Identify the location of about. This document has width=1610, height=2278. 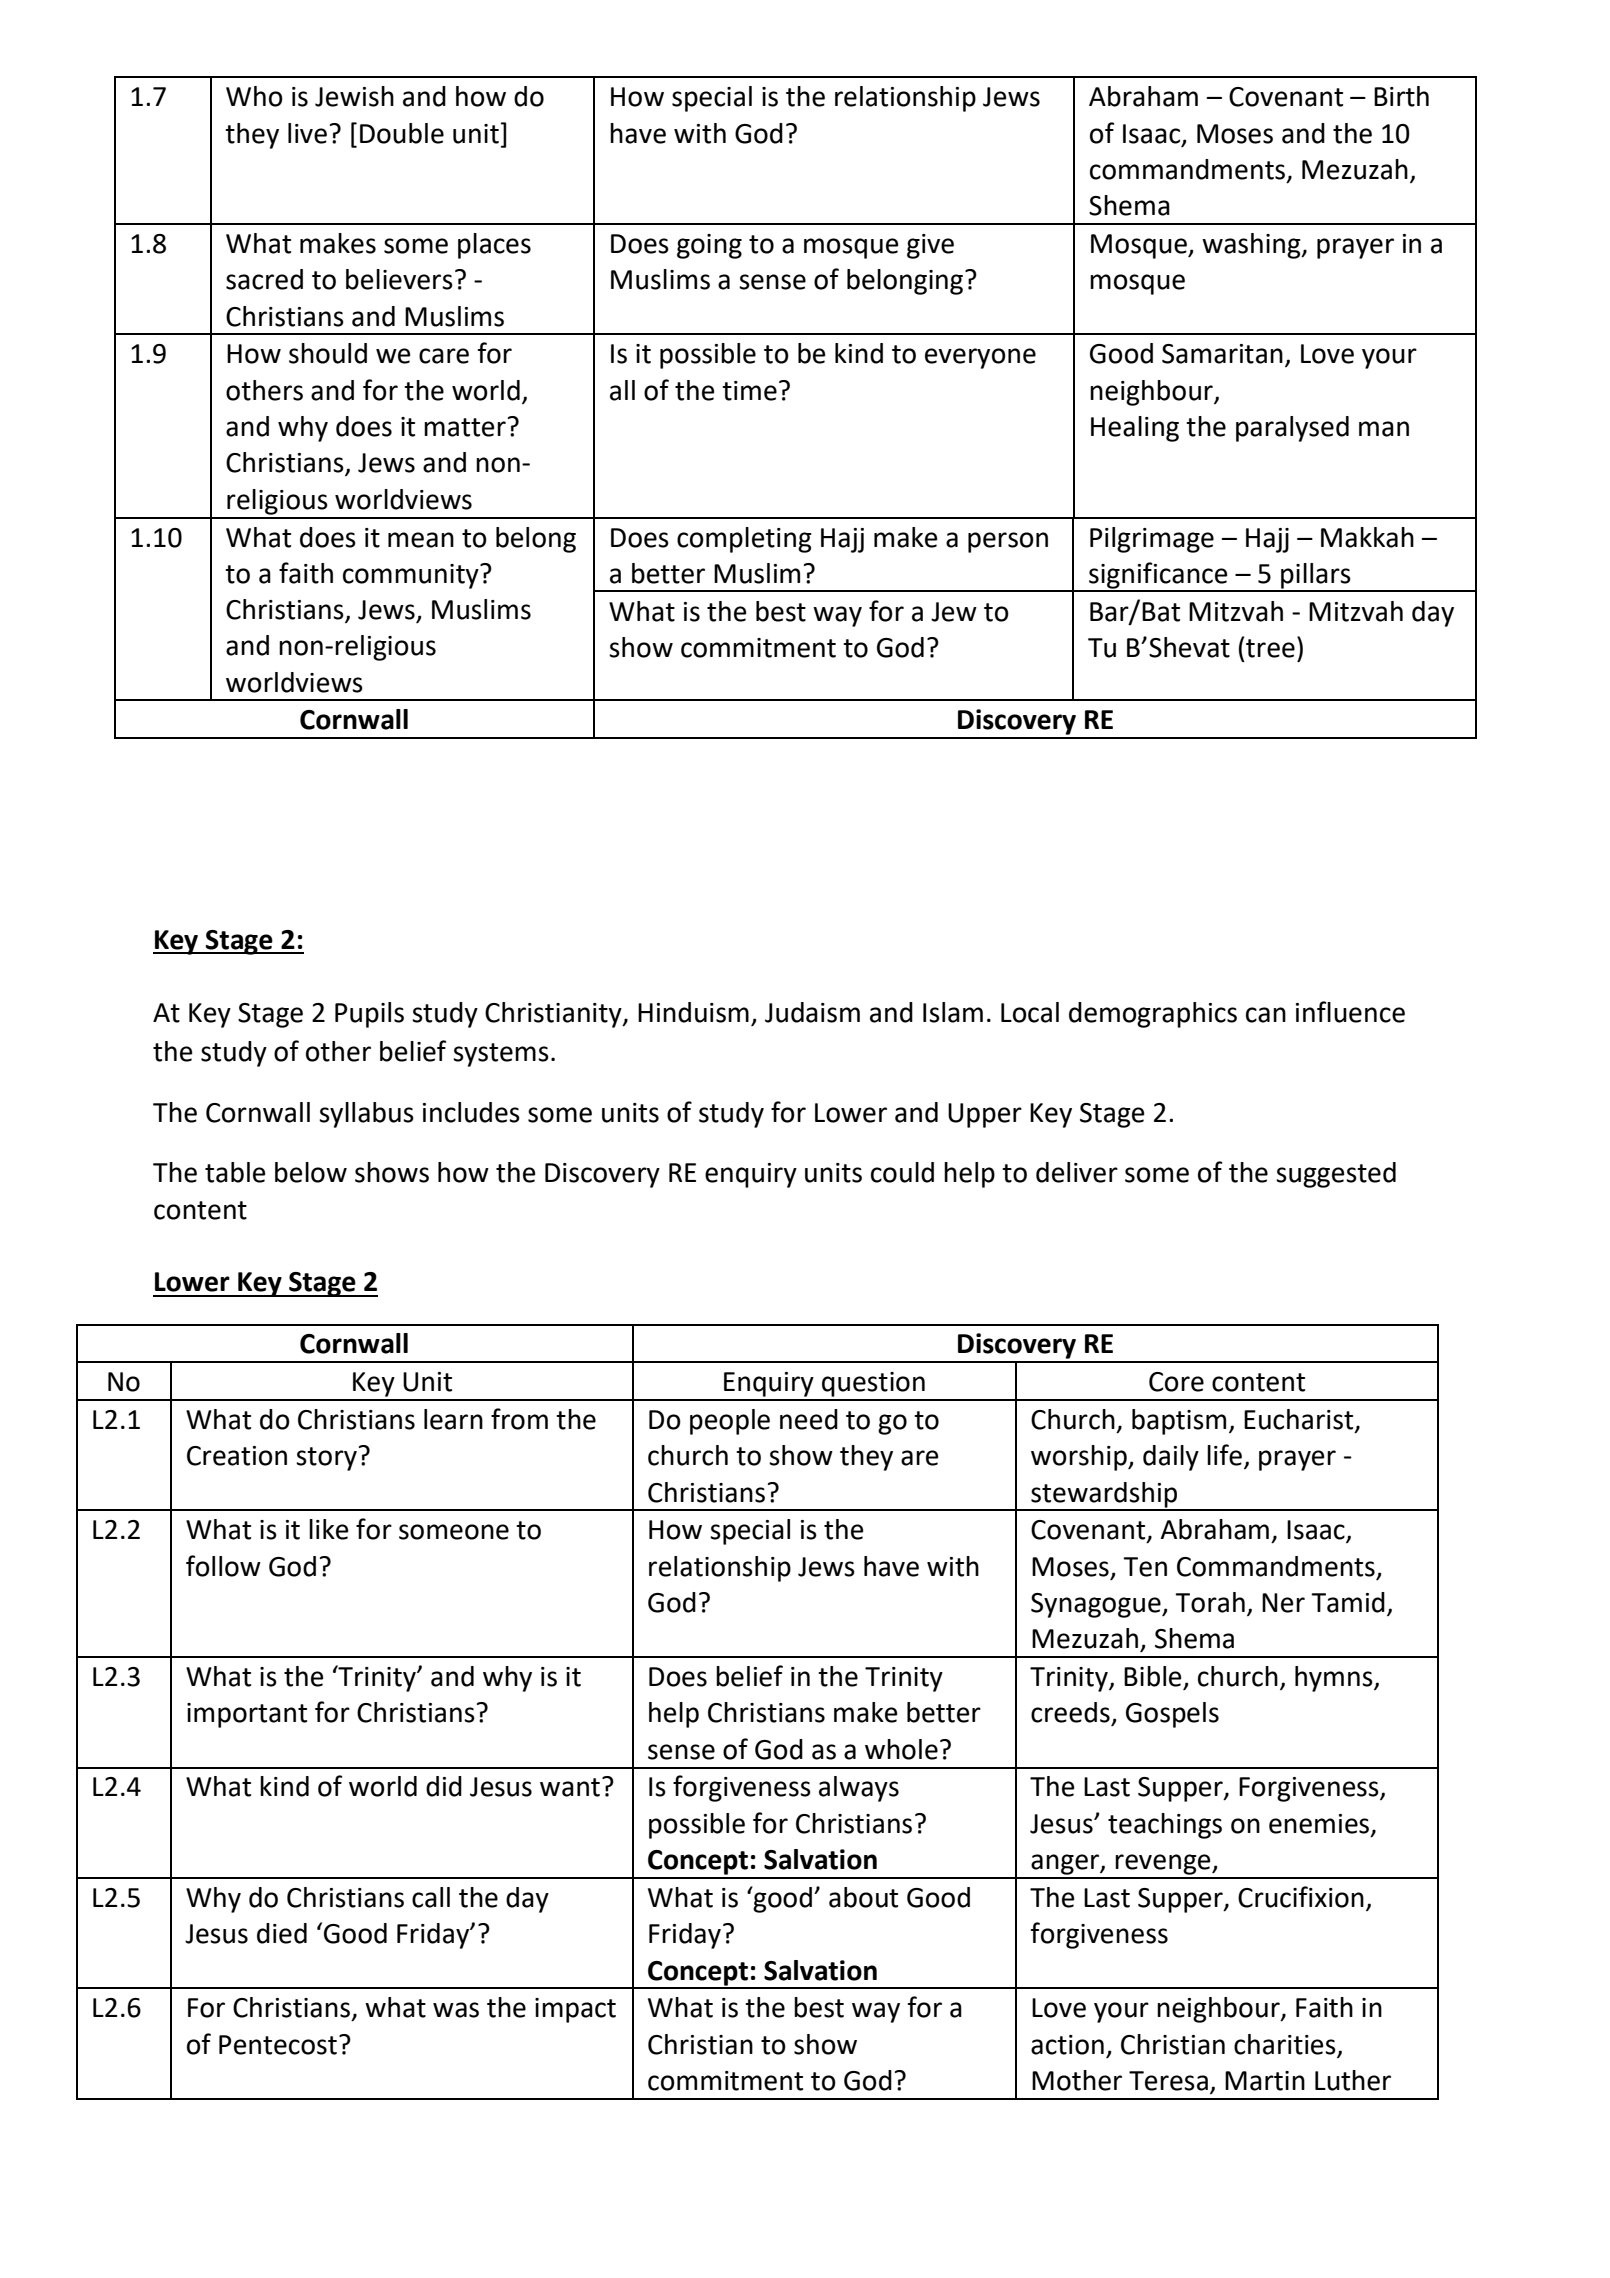
(863, 1897).
